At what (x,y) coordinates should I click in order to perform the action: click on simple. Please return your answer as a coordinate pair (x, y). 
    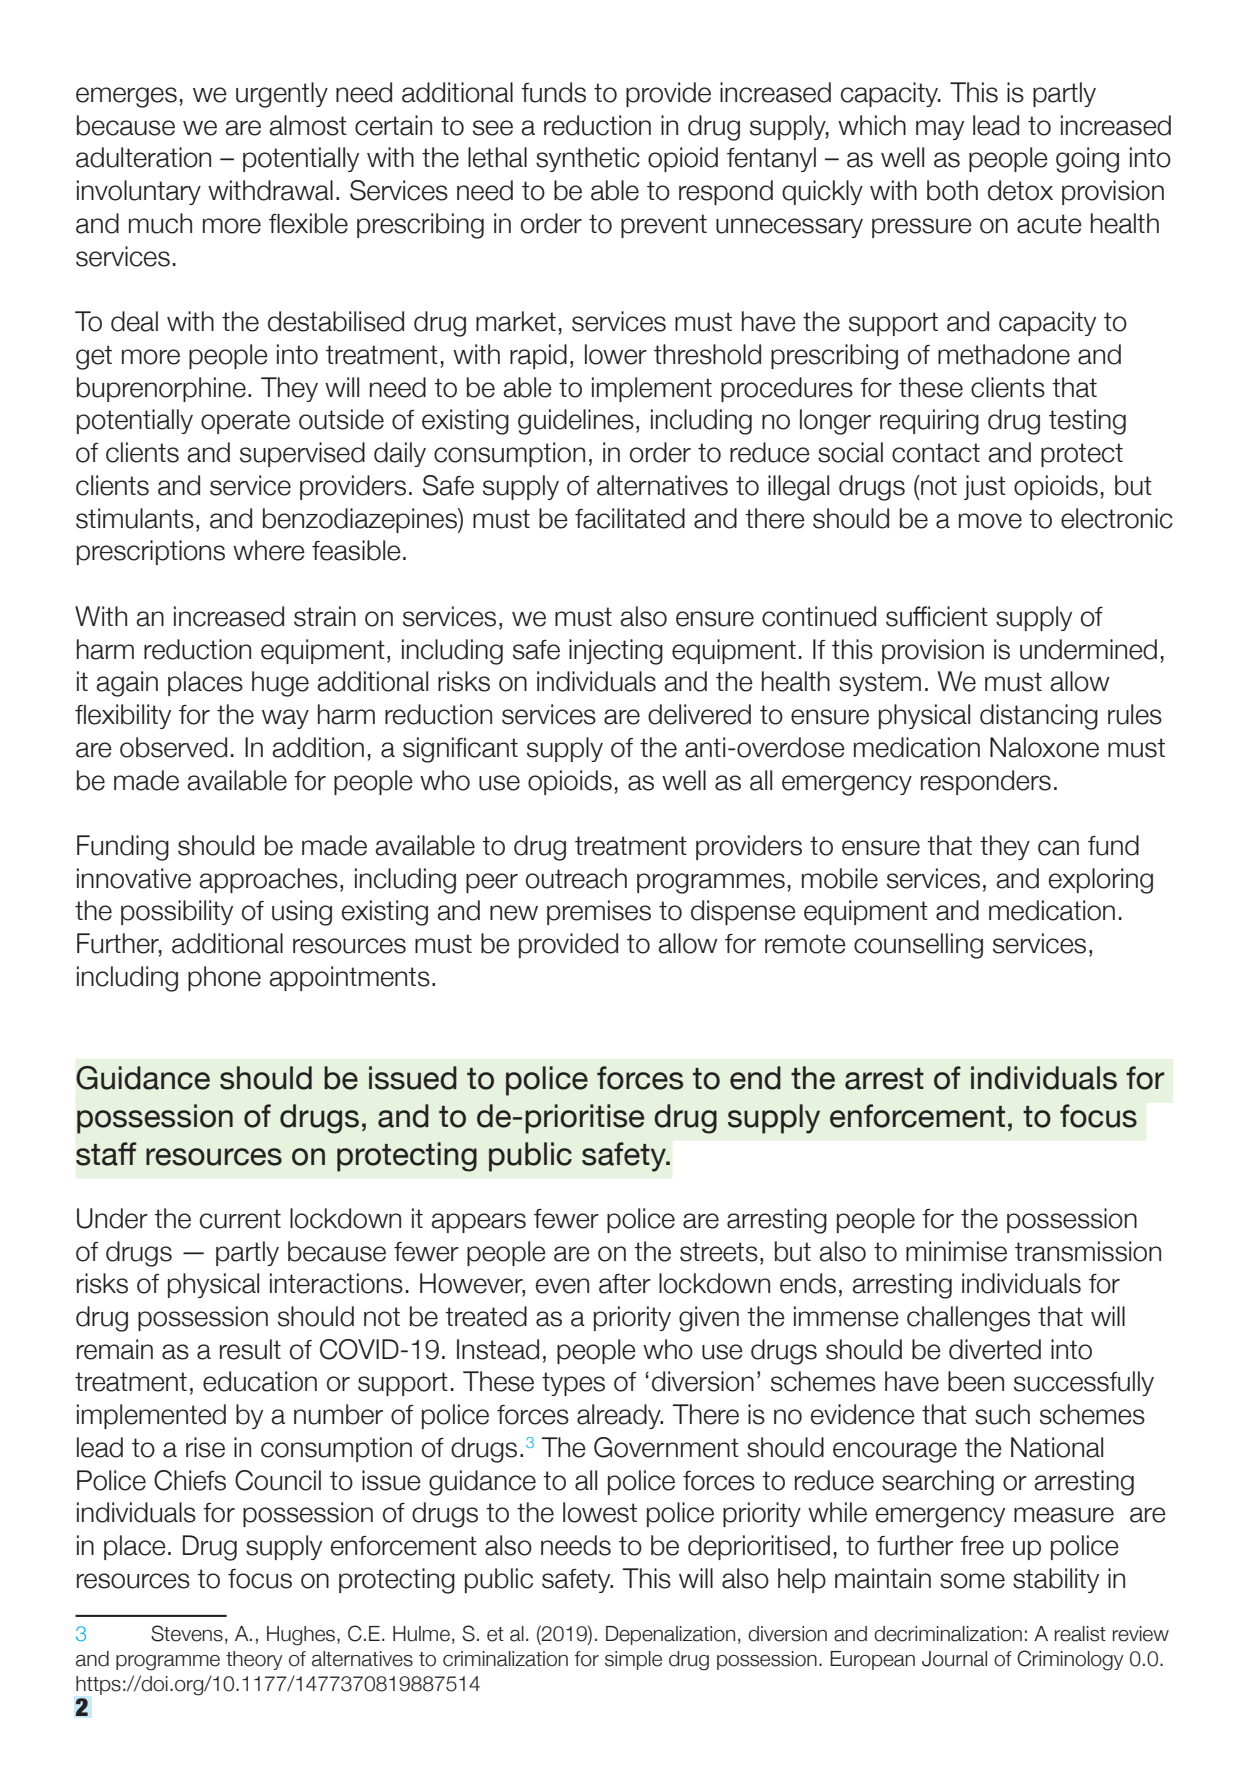
    Looking at the image, I should click on (633, 1660).
